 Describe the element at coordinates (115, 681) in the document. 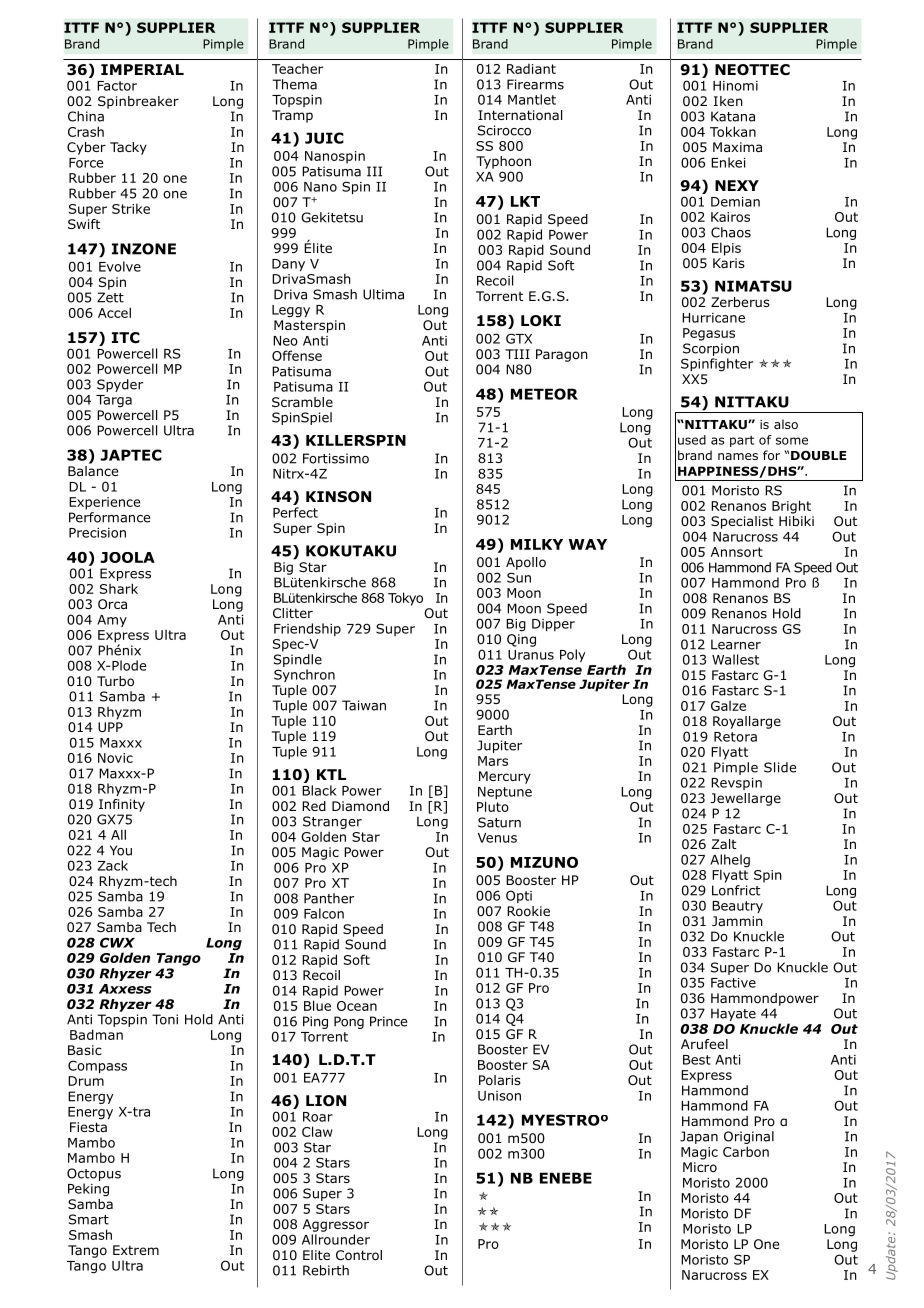

I see `Turbo` at that location.
